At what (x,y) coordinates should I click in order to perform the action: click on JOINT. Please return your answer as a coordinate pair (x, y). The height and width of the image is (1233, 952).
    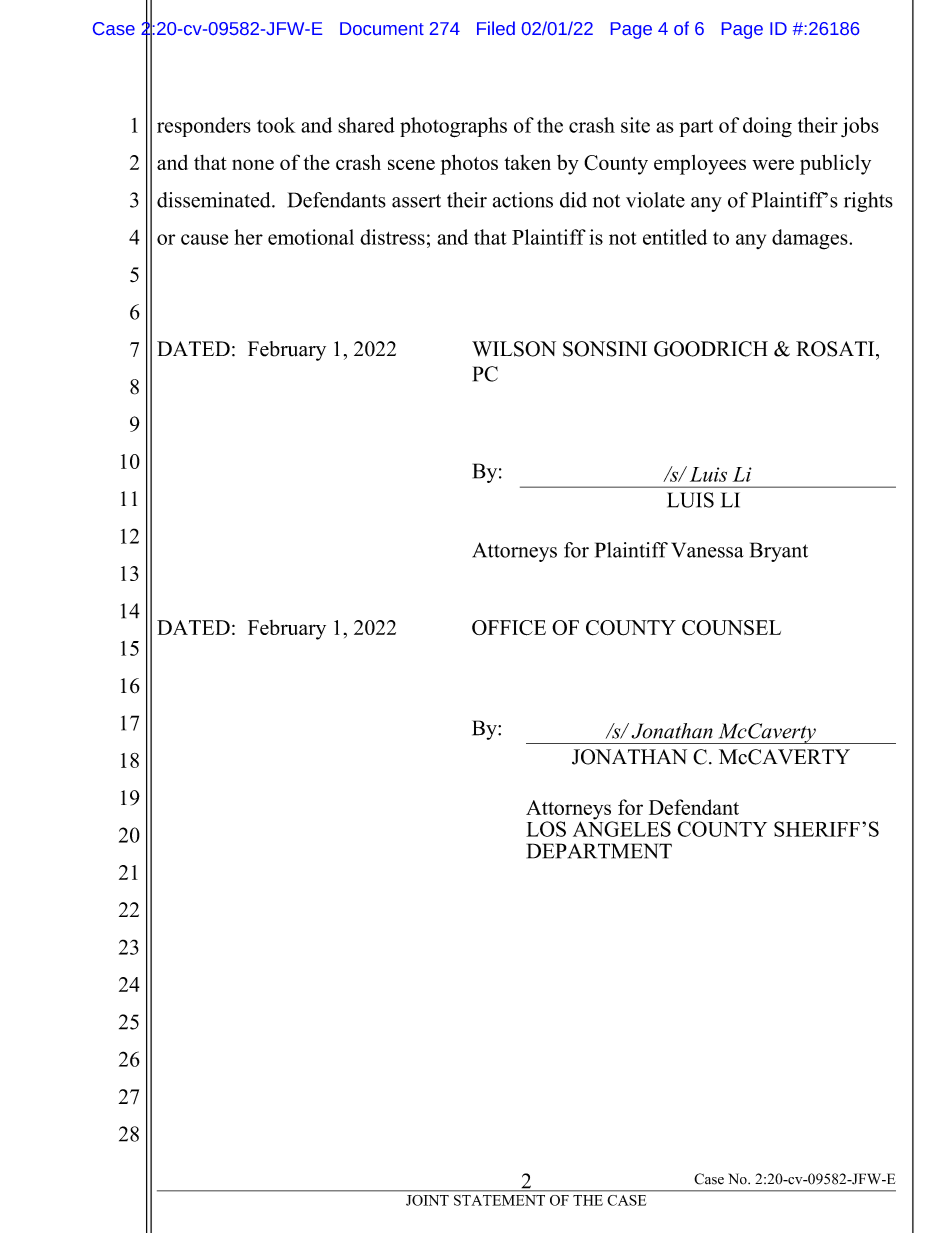
    Looking at the image, I should click on (427, 1200).
